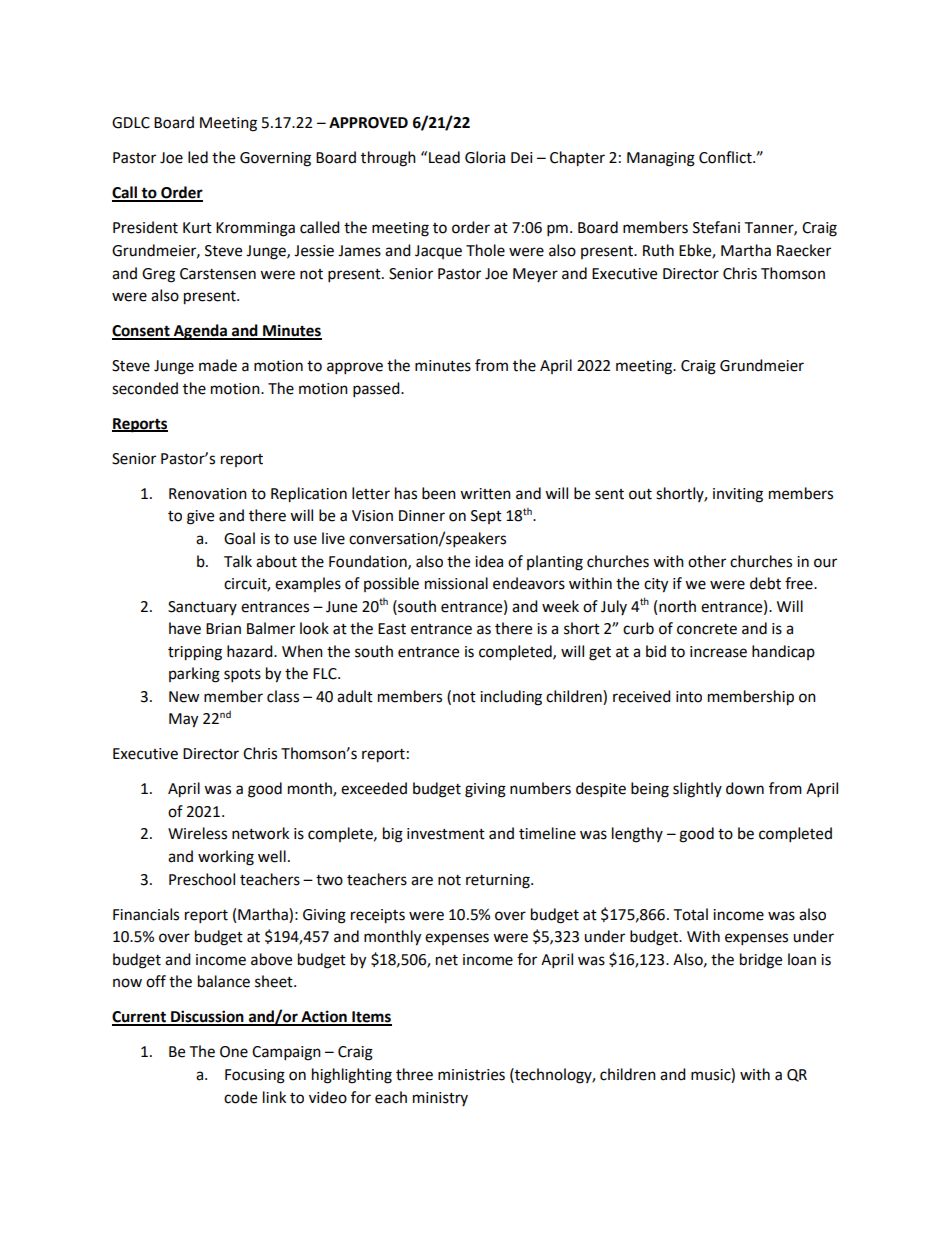  I want to click on down, so click(745, 788).
